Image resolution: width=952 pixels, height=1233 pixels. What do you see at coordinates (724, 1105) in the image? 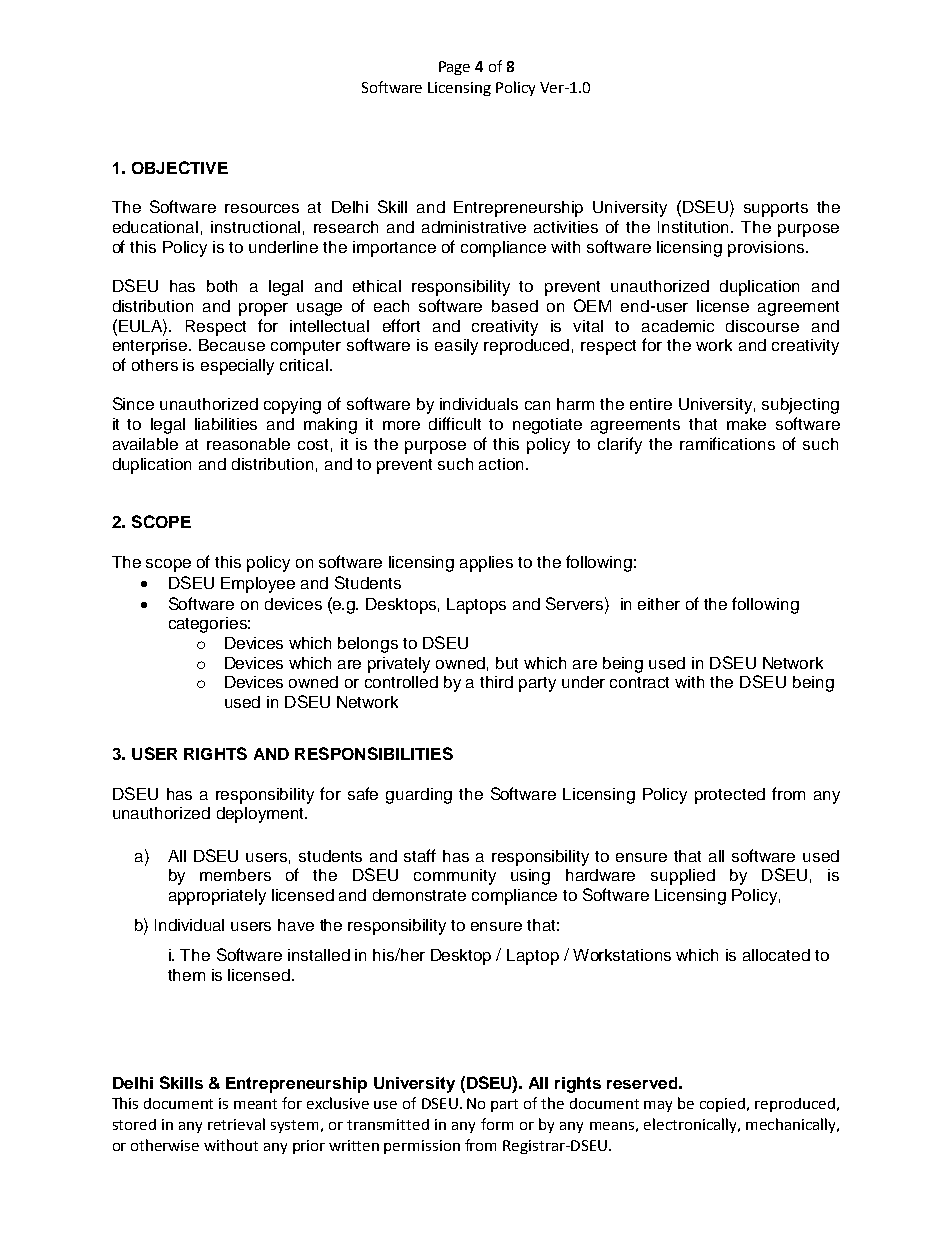
I see `copied` at bounding box center [724, 1105].
